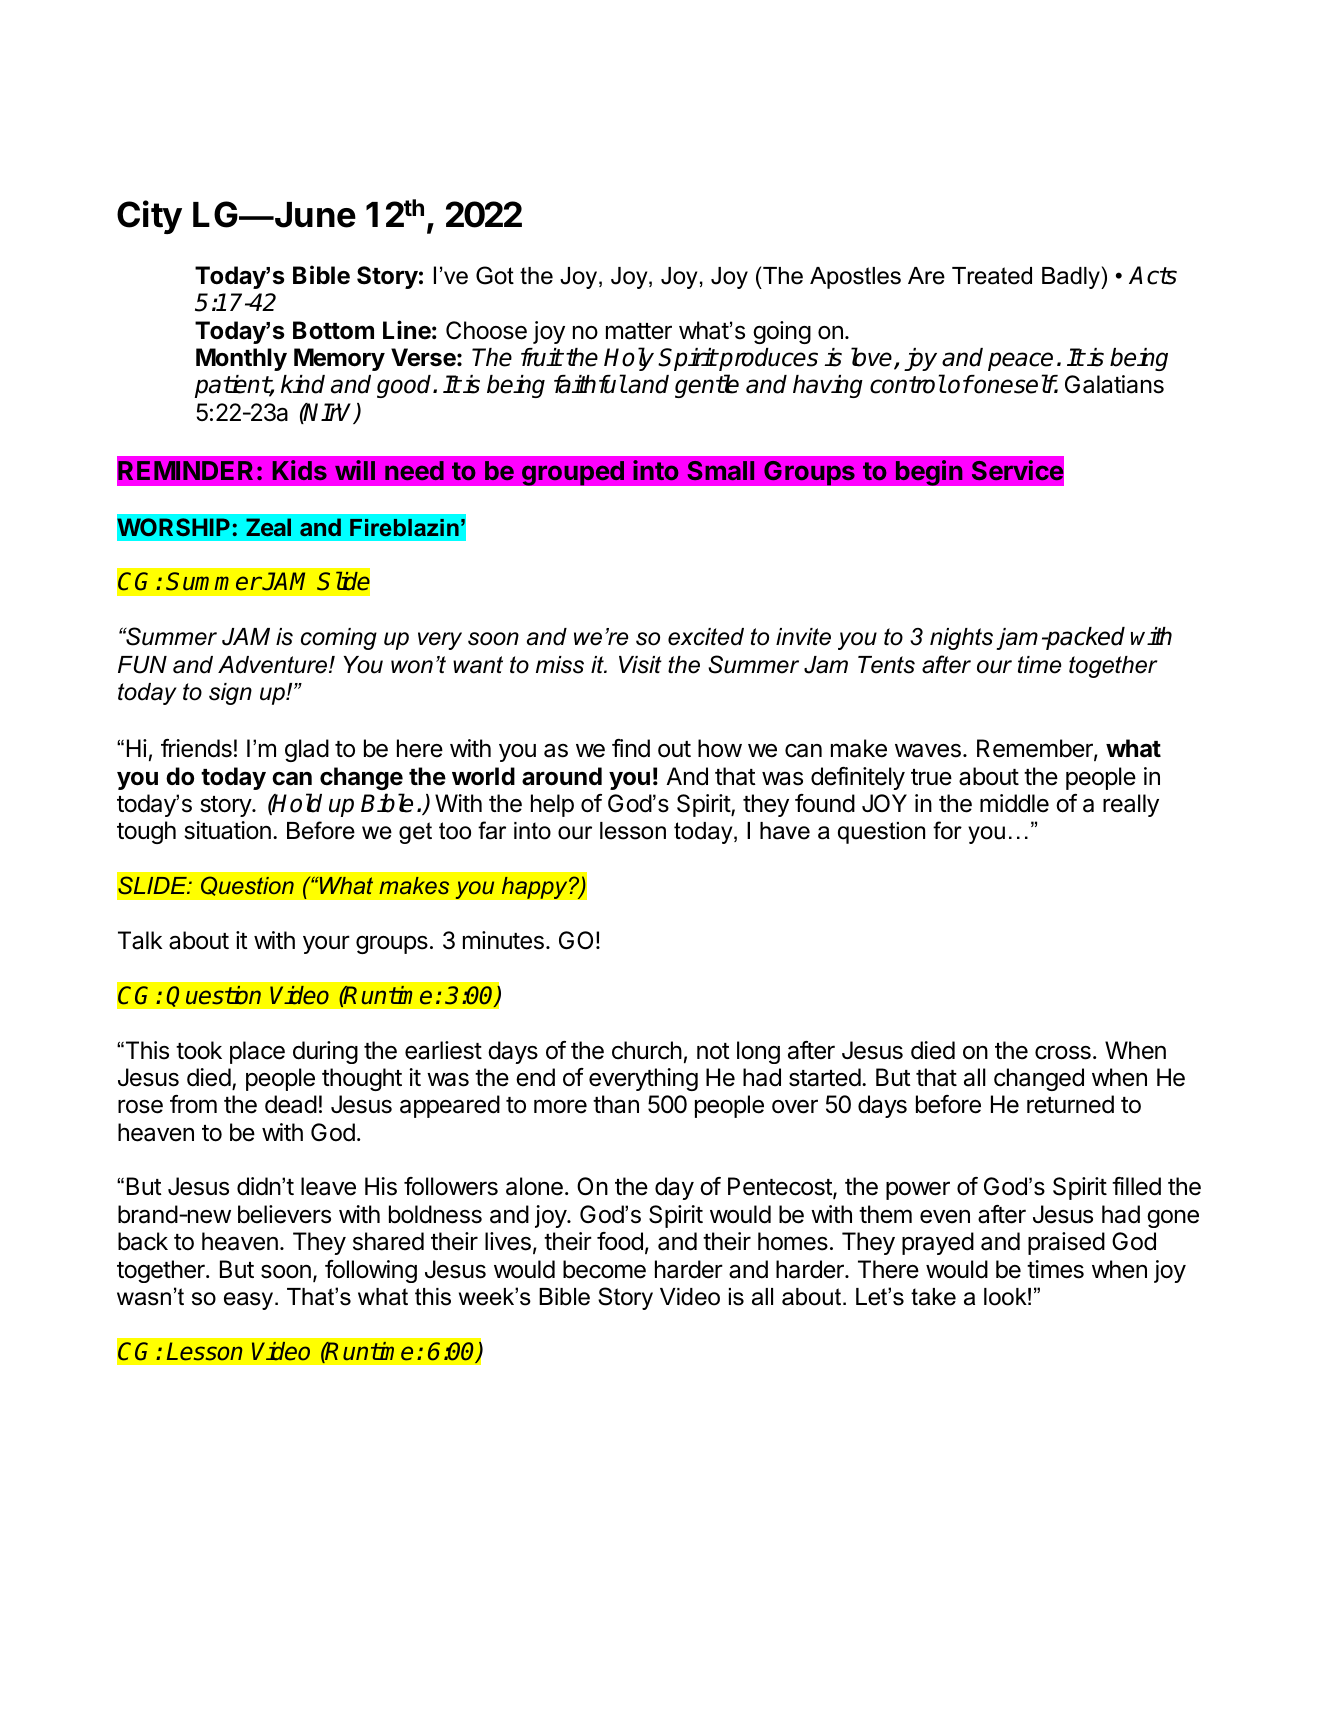  Describe the element at coordinates (250, 1301) in the page. I see `easy` at that location.
